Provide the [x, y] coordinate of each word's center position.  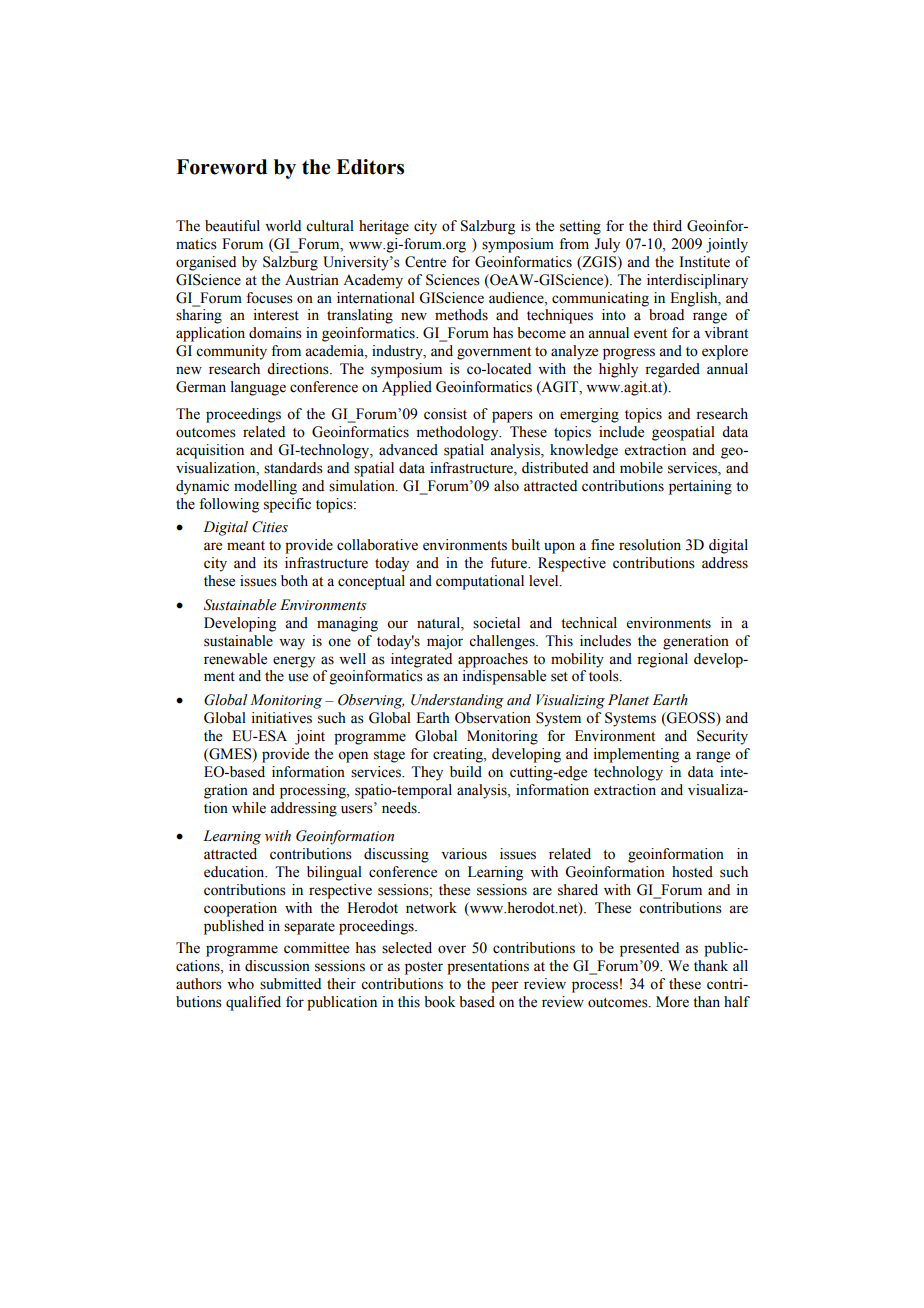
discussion [277, 966]
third [667, 226]
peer [505, 987]
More [672, 1002]
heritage [384, 227]
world [283, 226]
